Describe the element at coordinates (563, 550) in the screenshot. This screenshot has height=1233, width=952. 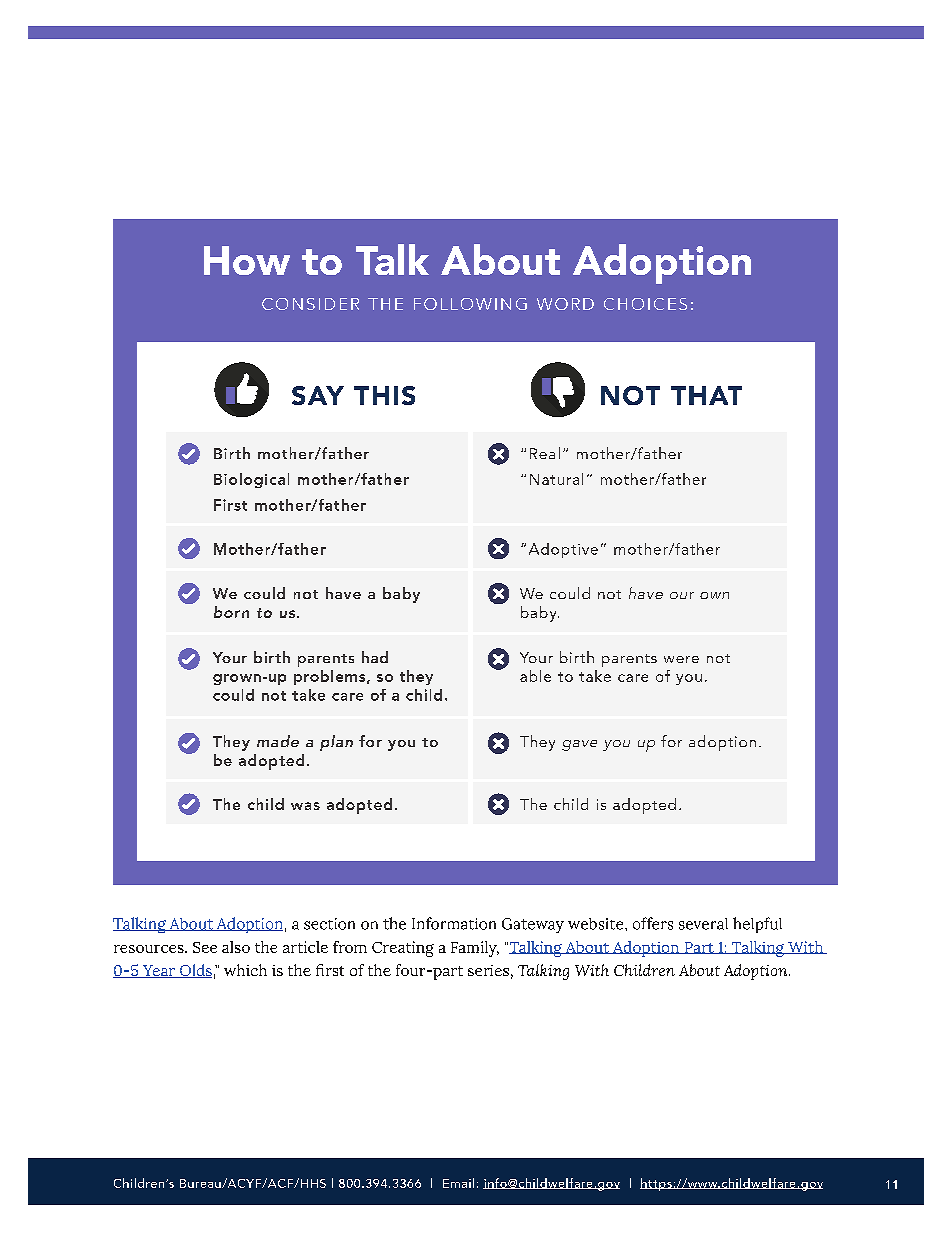
I see `Adoptive` at that location.
